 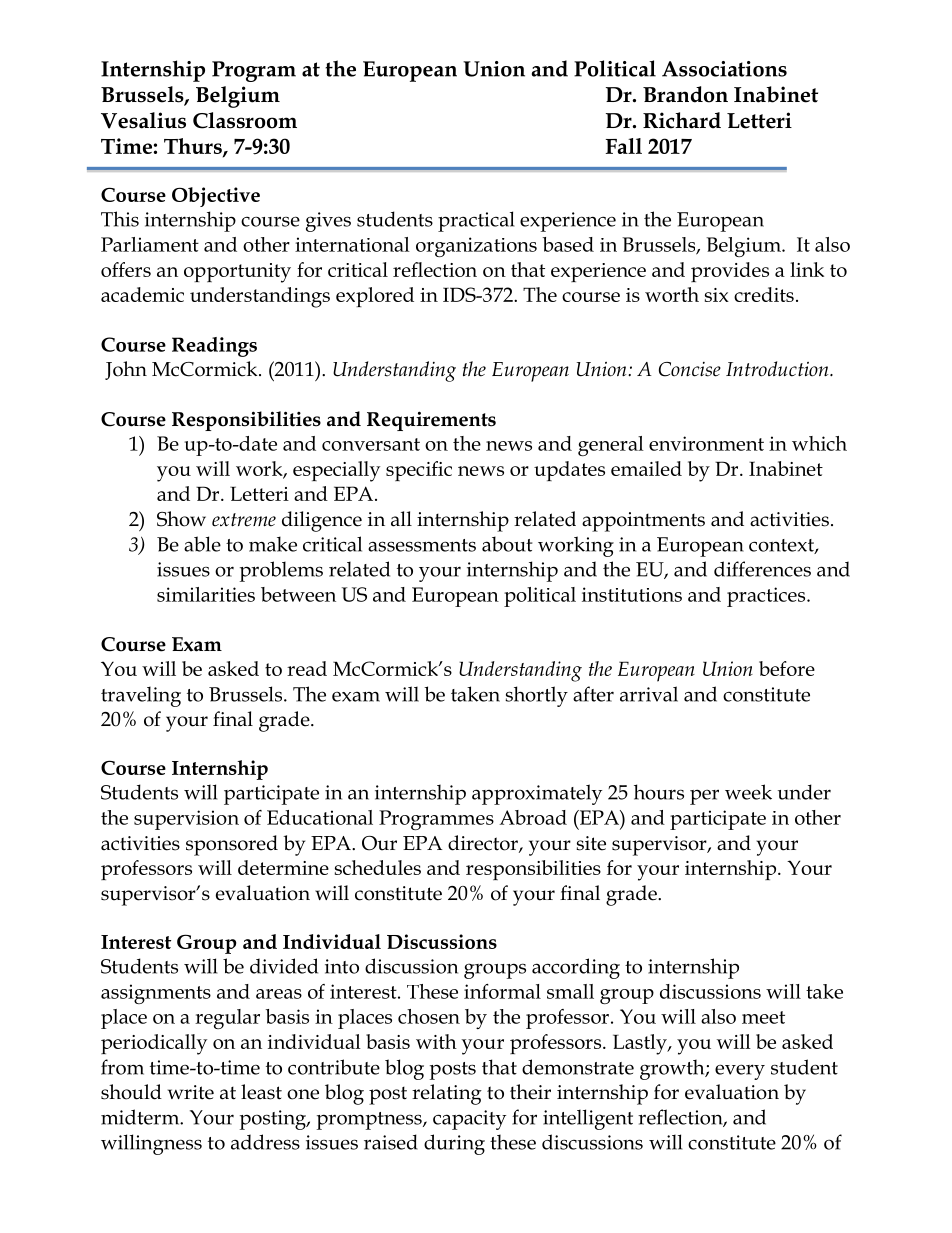 What do you see at coordinates (469, 1120) in the document?
I see `capacity` at bounding box center [469, 1120].
